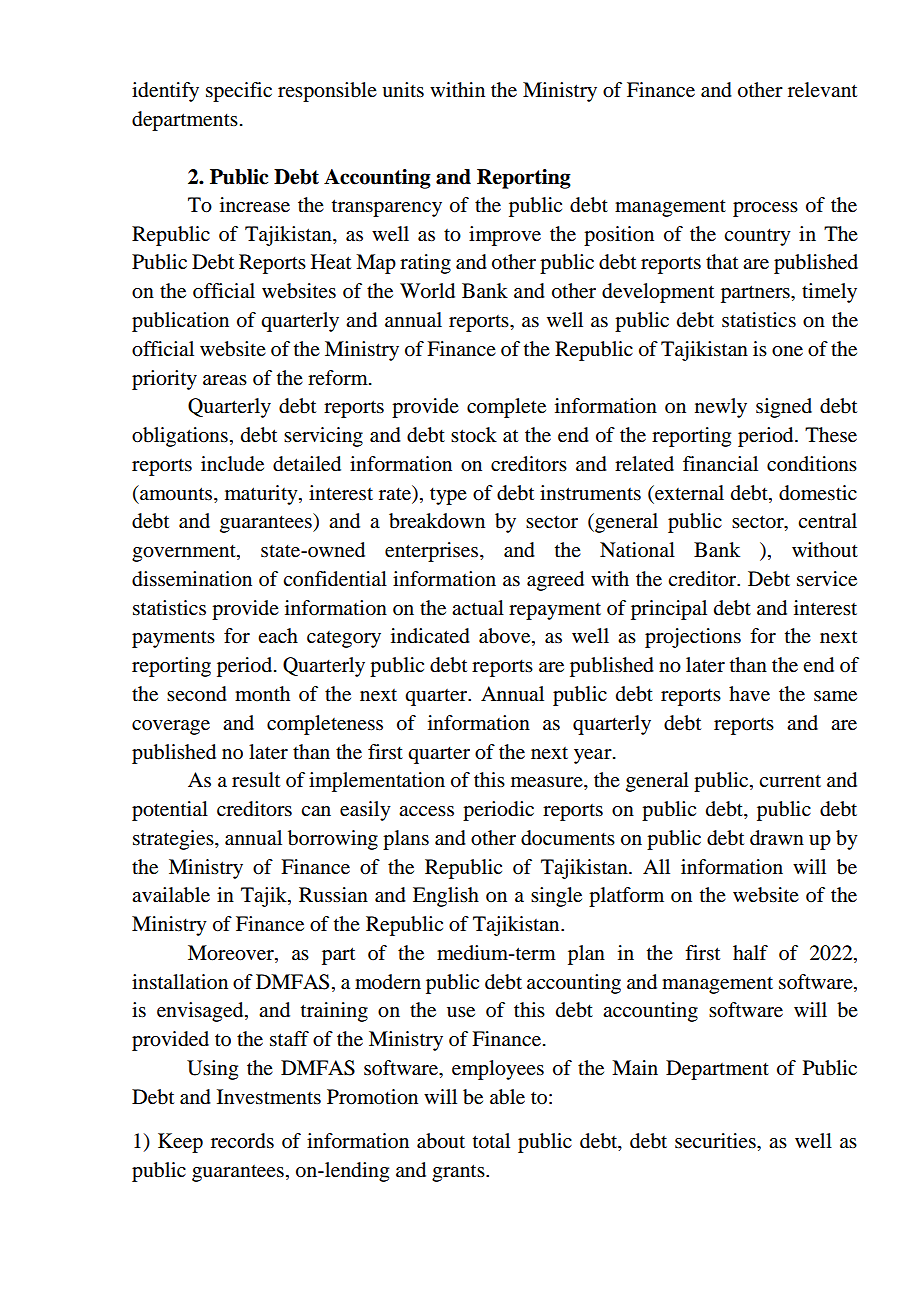  What do you see at coordinates (239, 92) in the image?
I see `specific` at bounding box center [239, 92].
